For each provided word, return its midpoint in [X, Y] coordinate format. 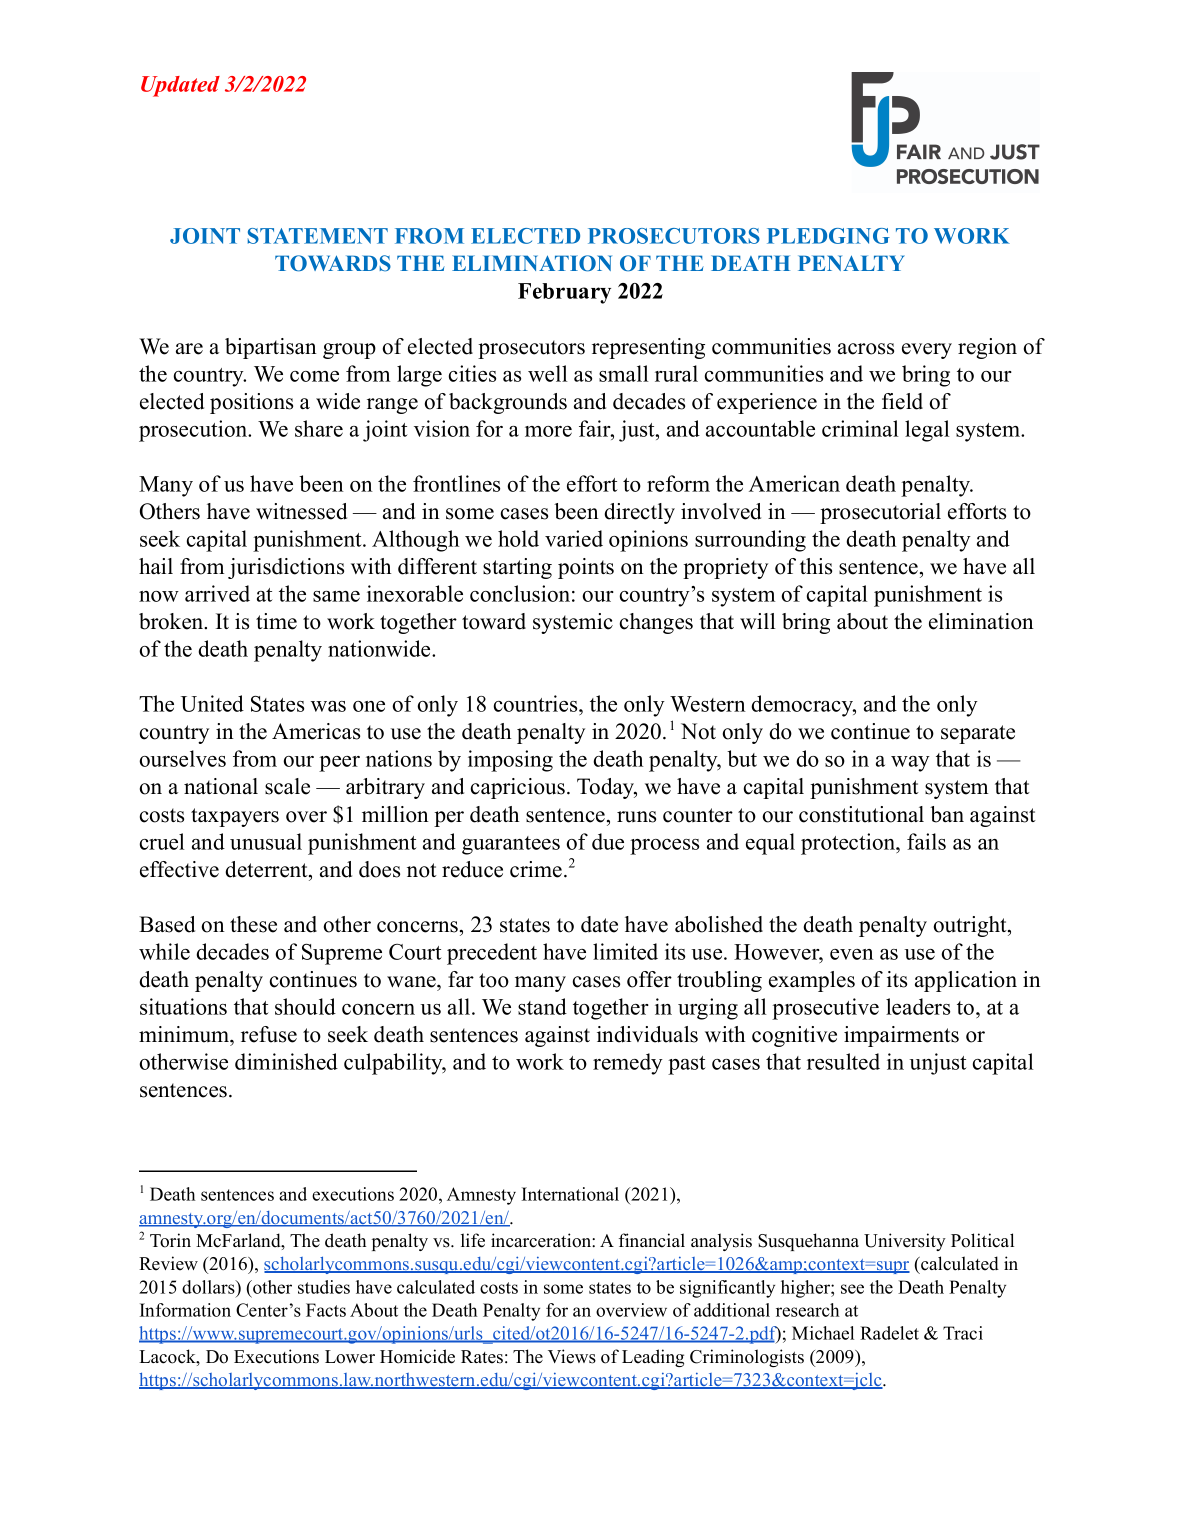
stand [542, 1006]
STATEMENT [318, 236]
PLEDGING [828, 236]
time [276, 621]
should [305, 1006]
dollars [209, 1287]
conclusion [520, 593]
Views [572, 1356]
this [816, 566]
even [852, 954]
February [564, 293]
